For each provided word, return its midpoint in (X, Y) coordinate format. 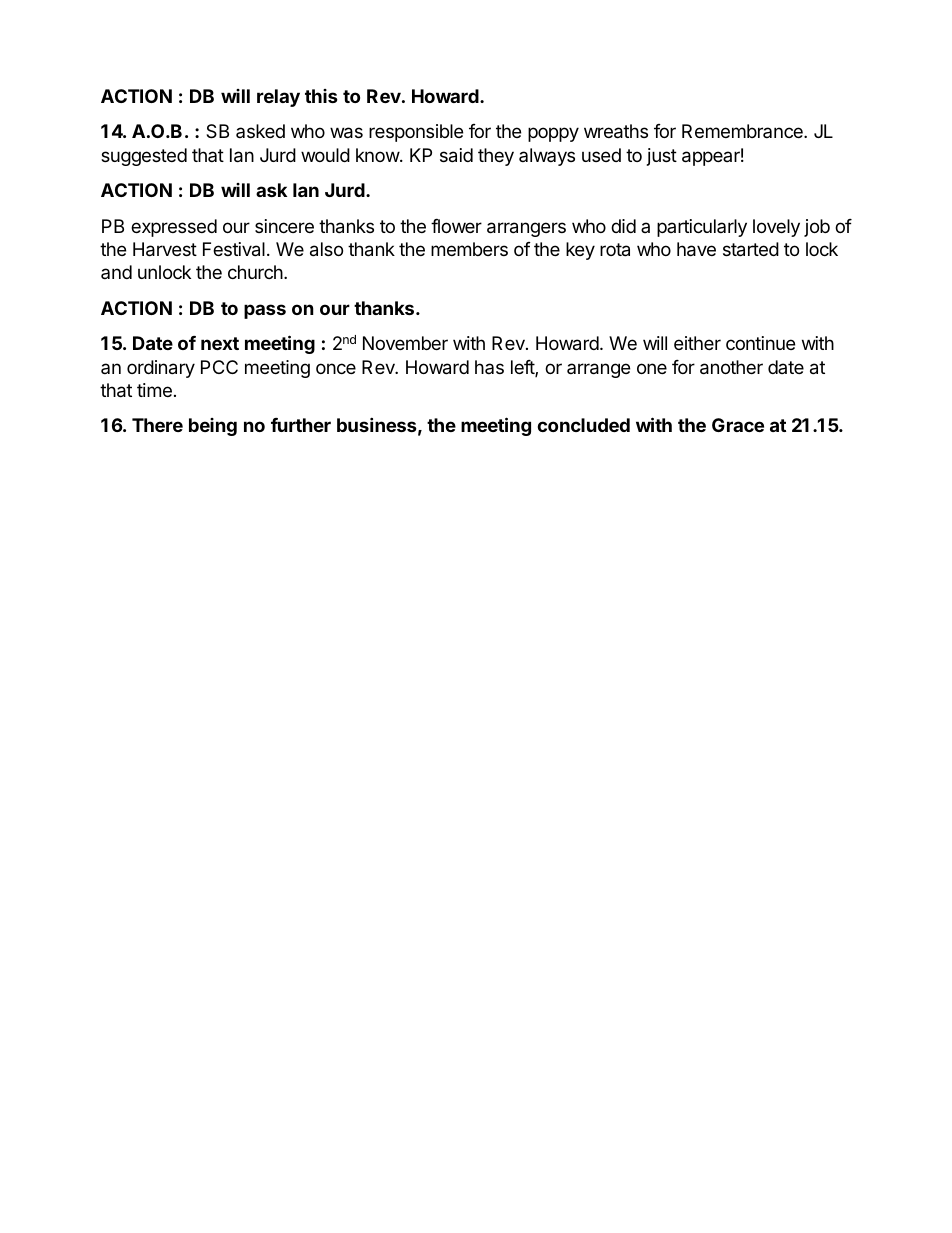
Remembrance (743, 131)
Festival (234, 249)
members (469, 249)
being (213, 427)
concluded (583, 425)
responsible (416, 133)
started (751, 249)
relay (278, 98)
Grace (738, 425)
